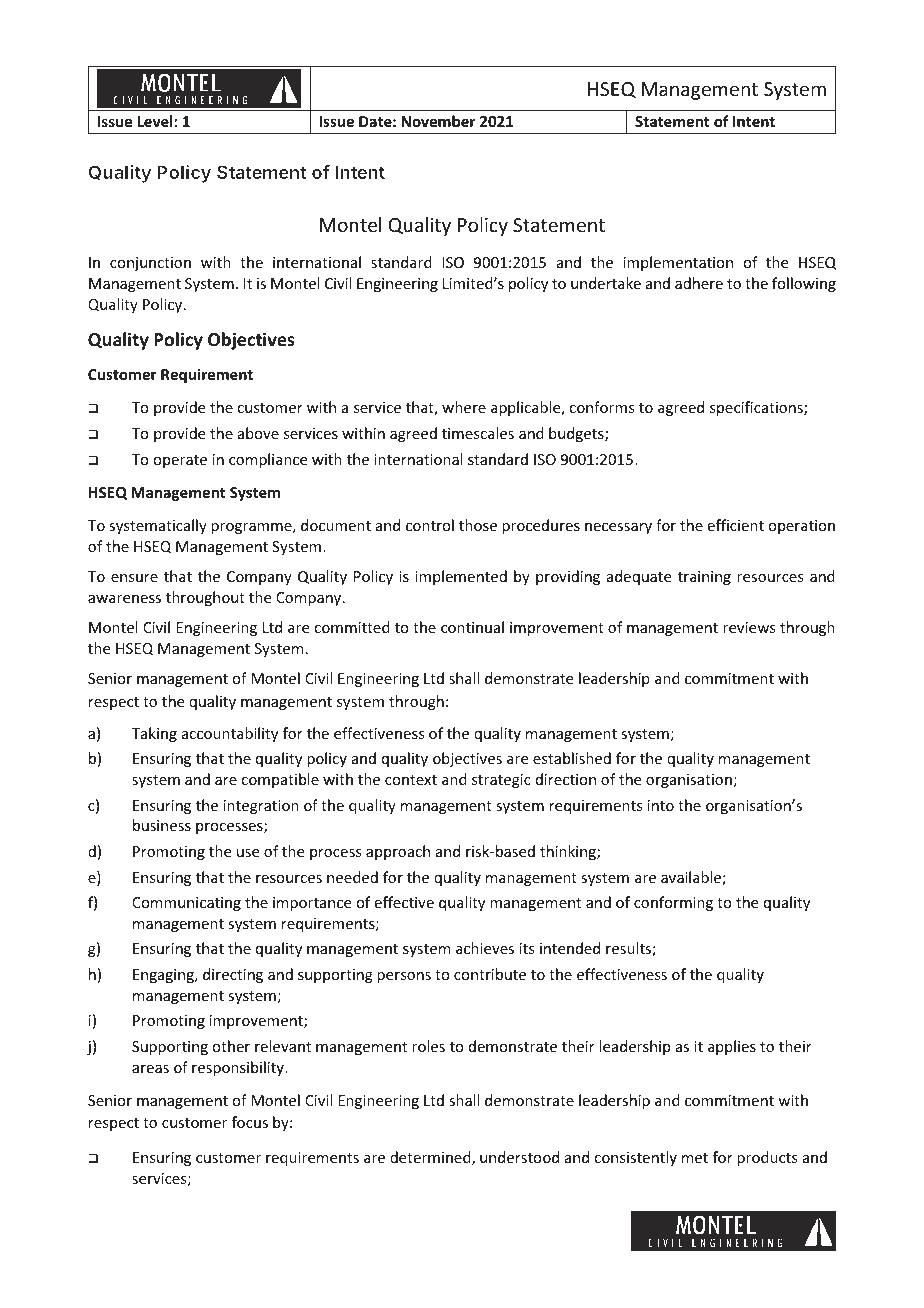 The image size is (924, 1308). Describe the element at coordinates (150, 264) in the screenshot. I see `conjunction` at that location.
